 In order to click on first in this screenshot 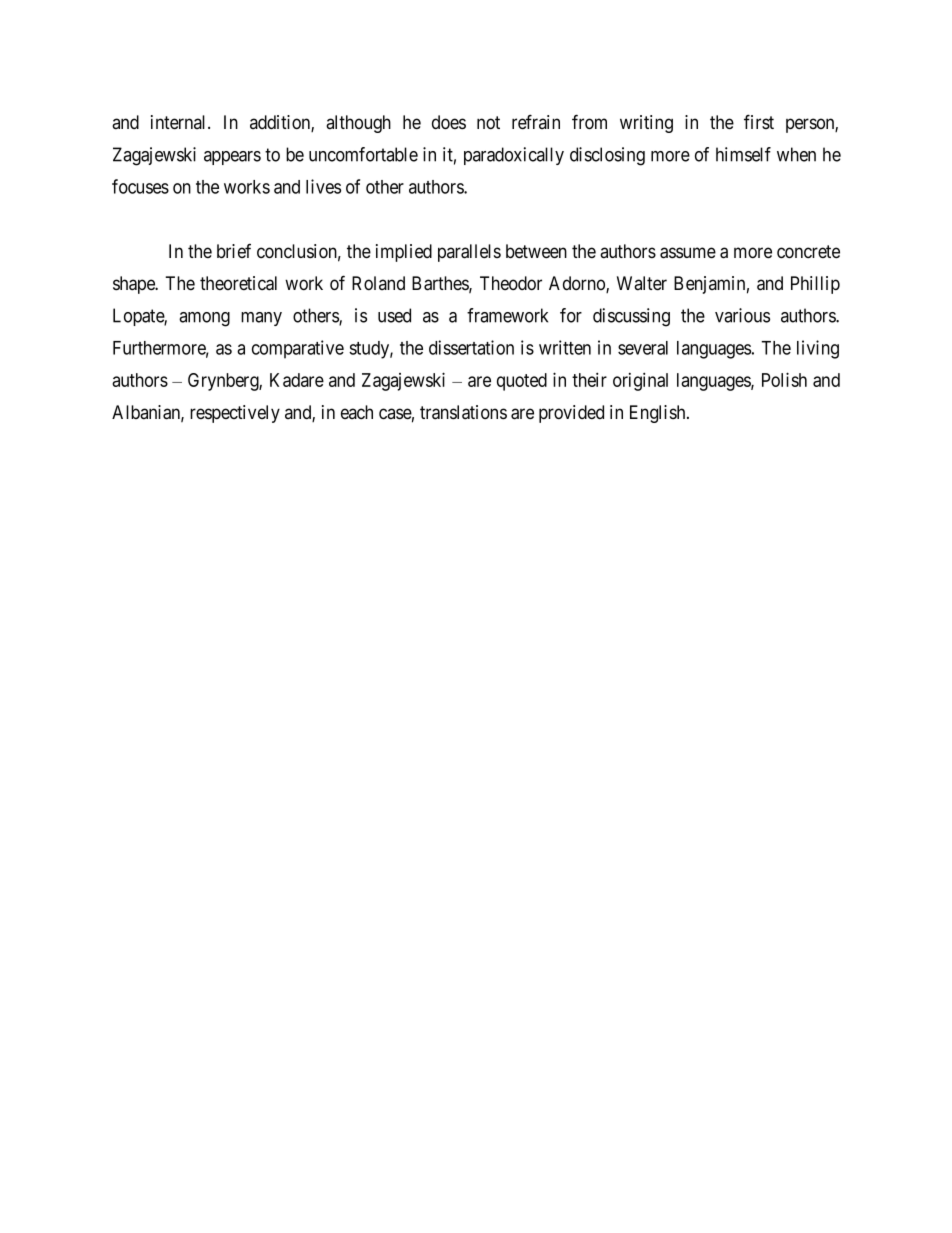, I will do `click(759, 122)`.
